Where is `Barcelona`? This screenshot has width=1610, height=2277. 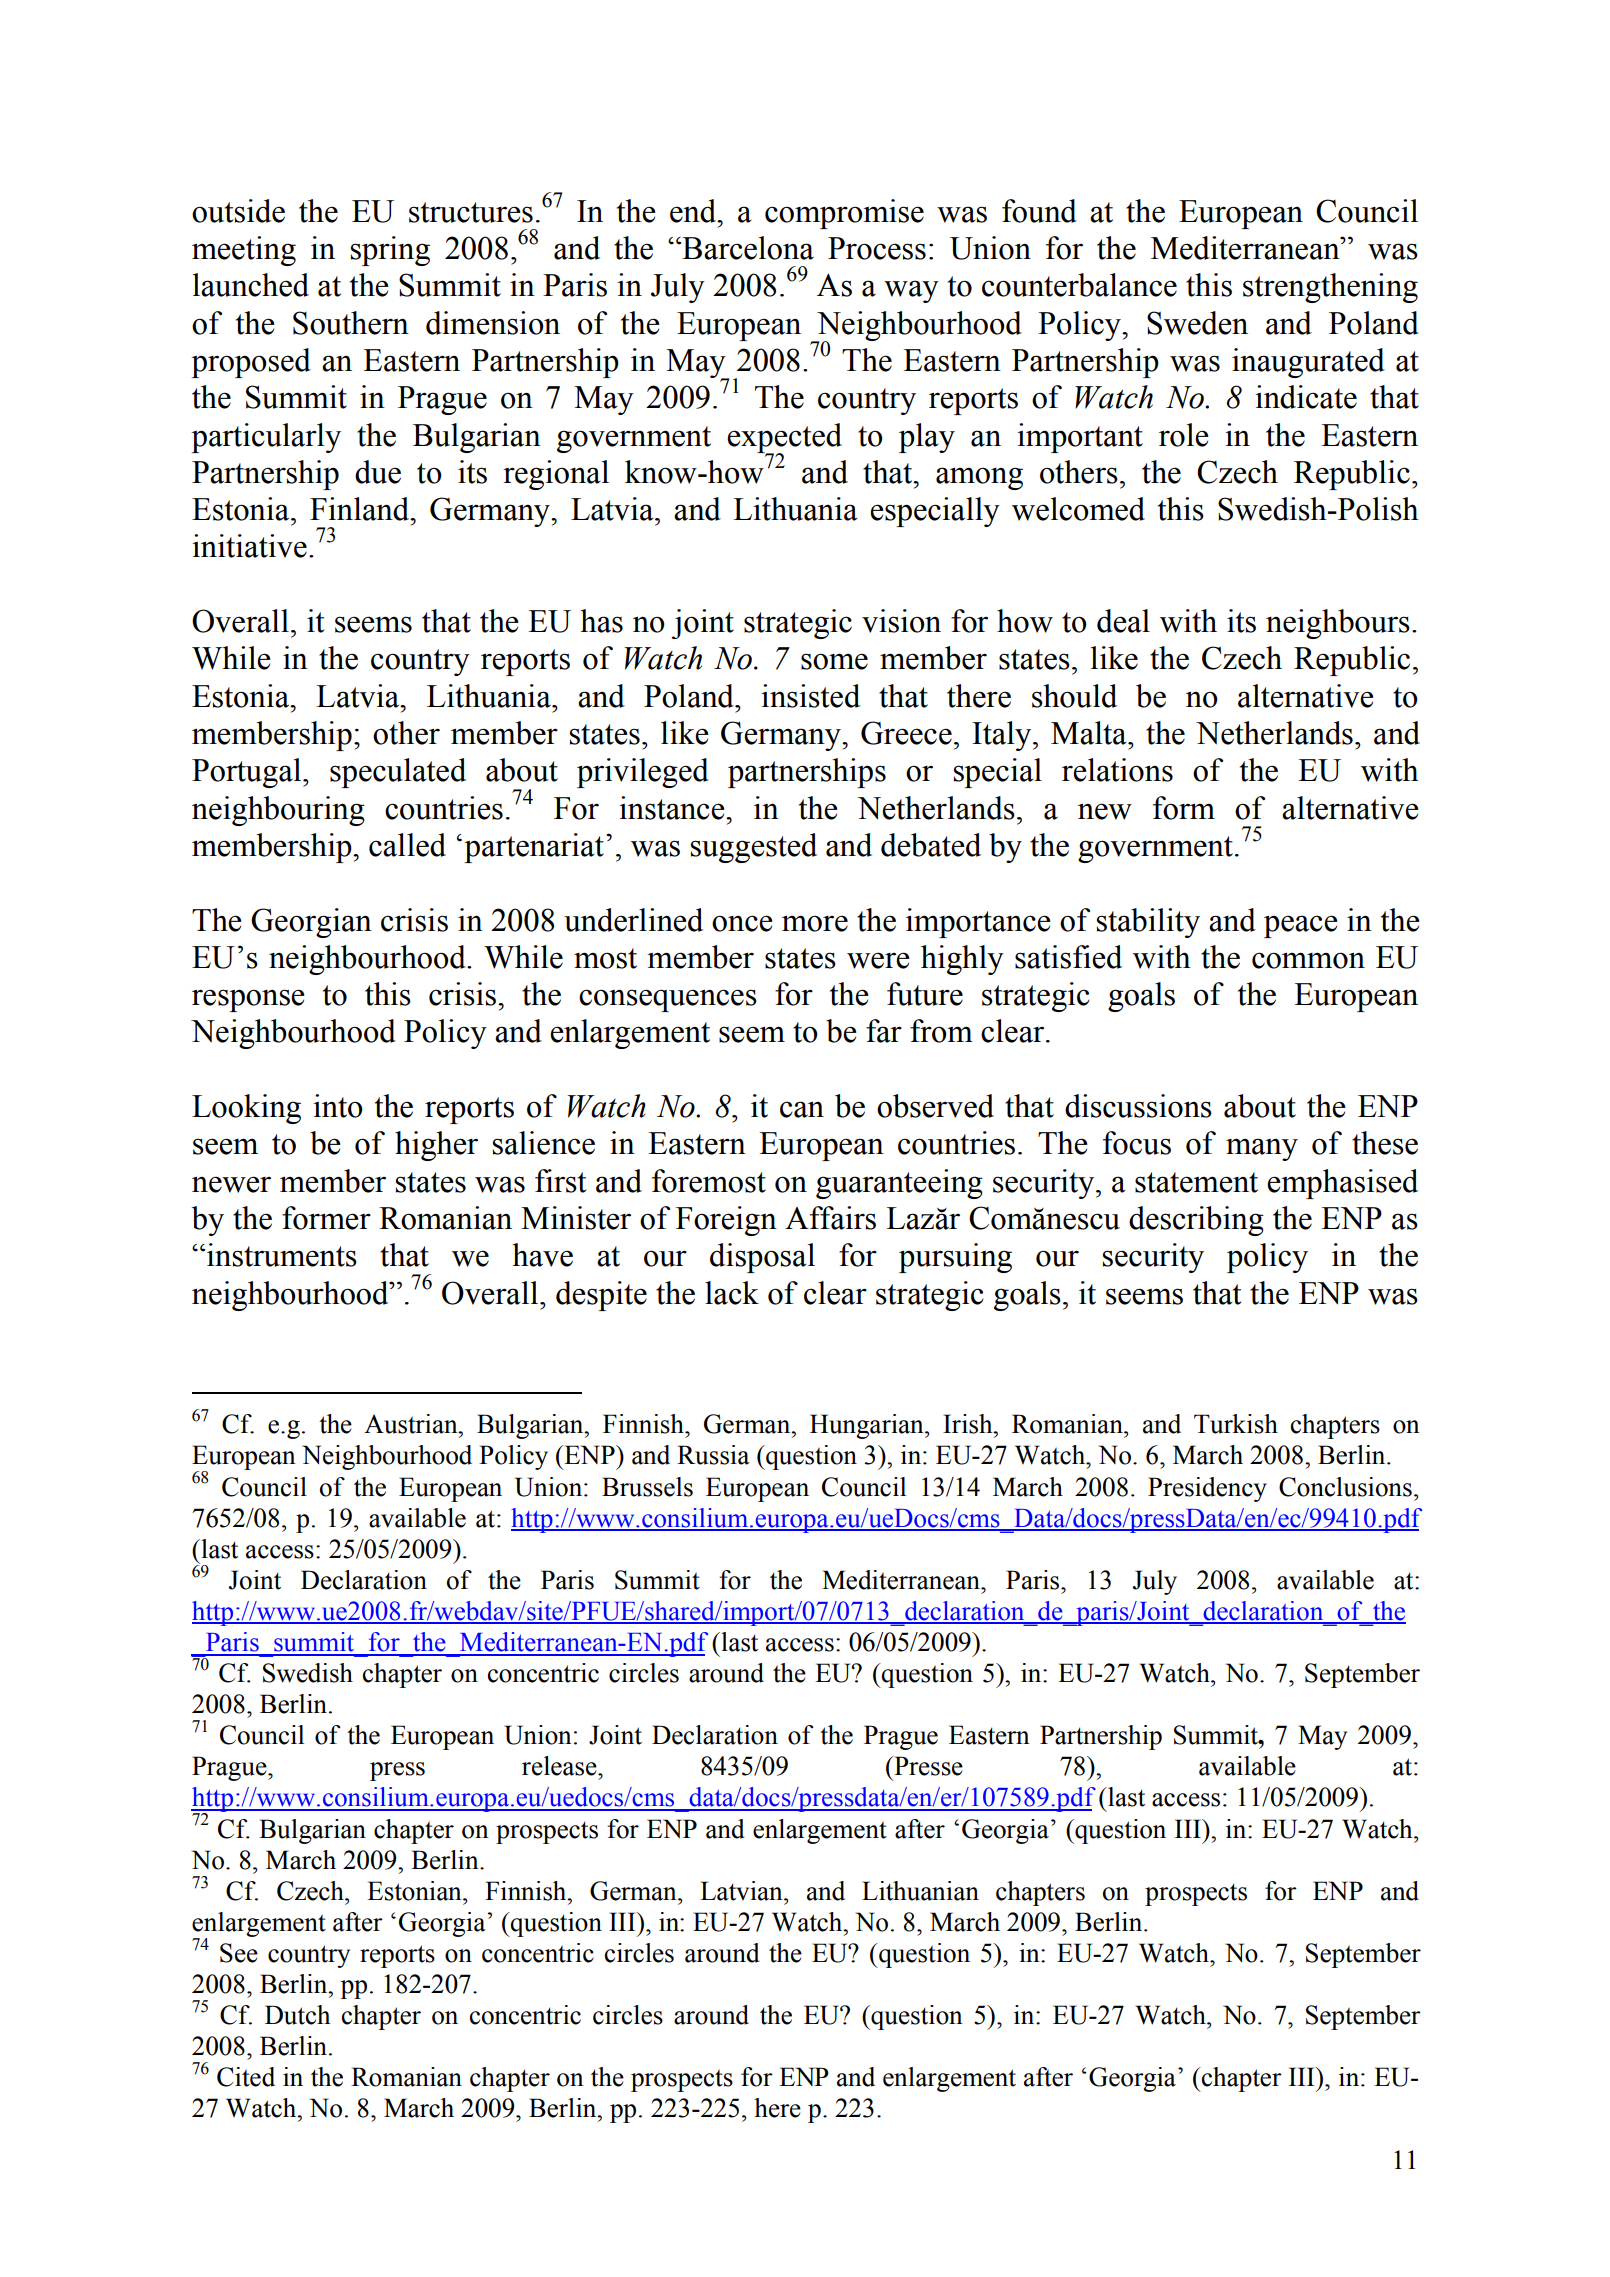 Barcelona is located at coordinates (747, 248).
